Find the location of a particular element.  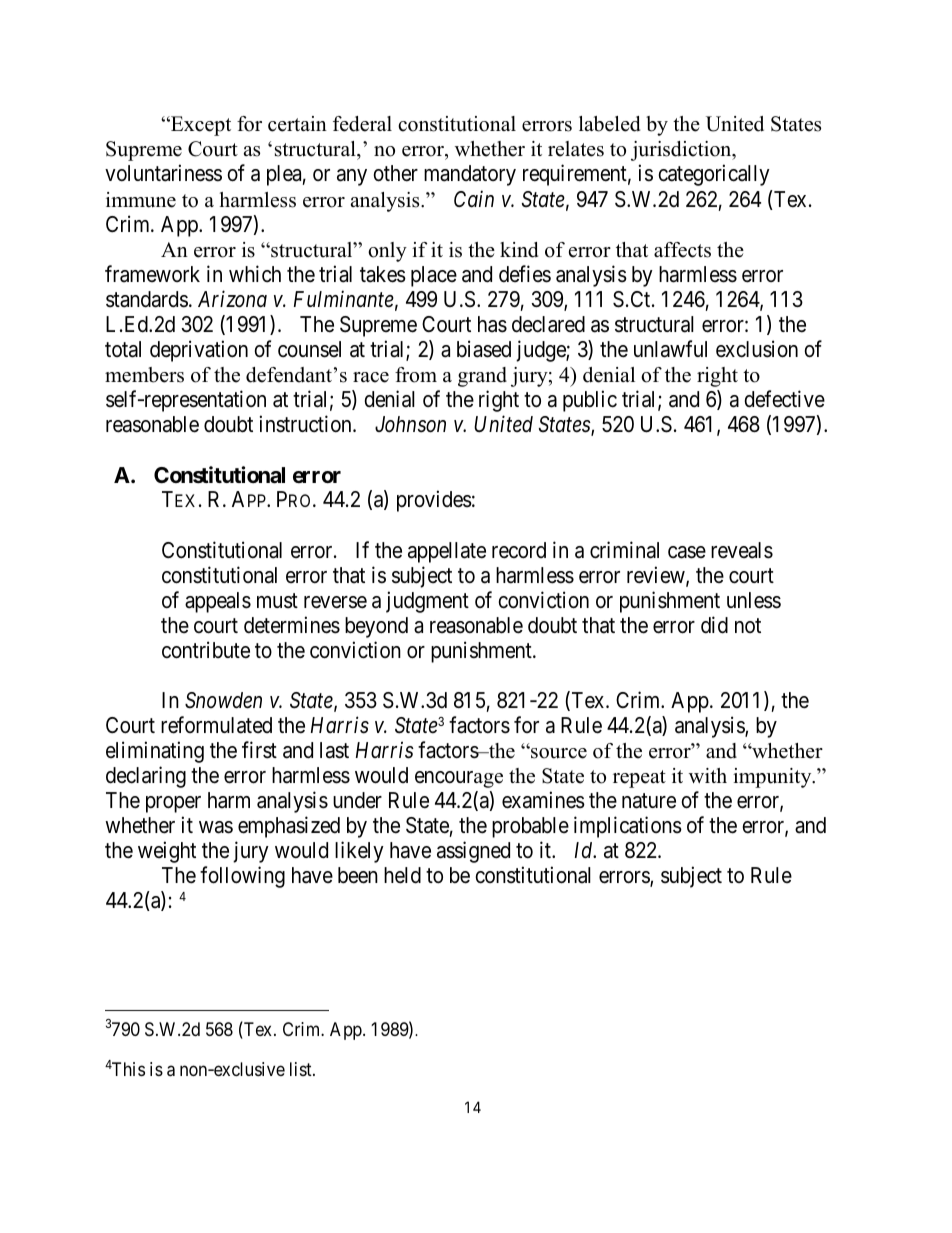

with is located at coordinates (708, 775).
